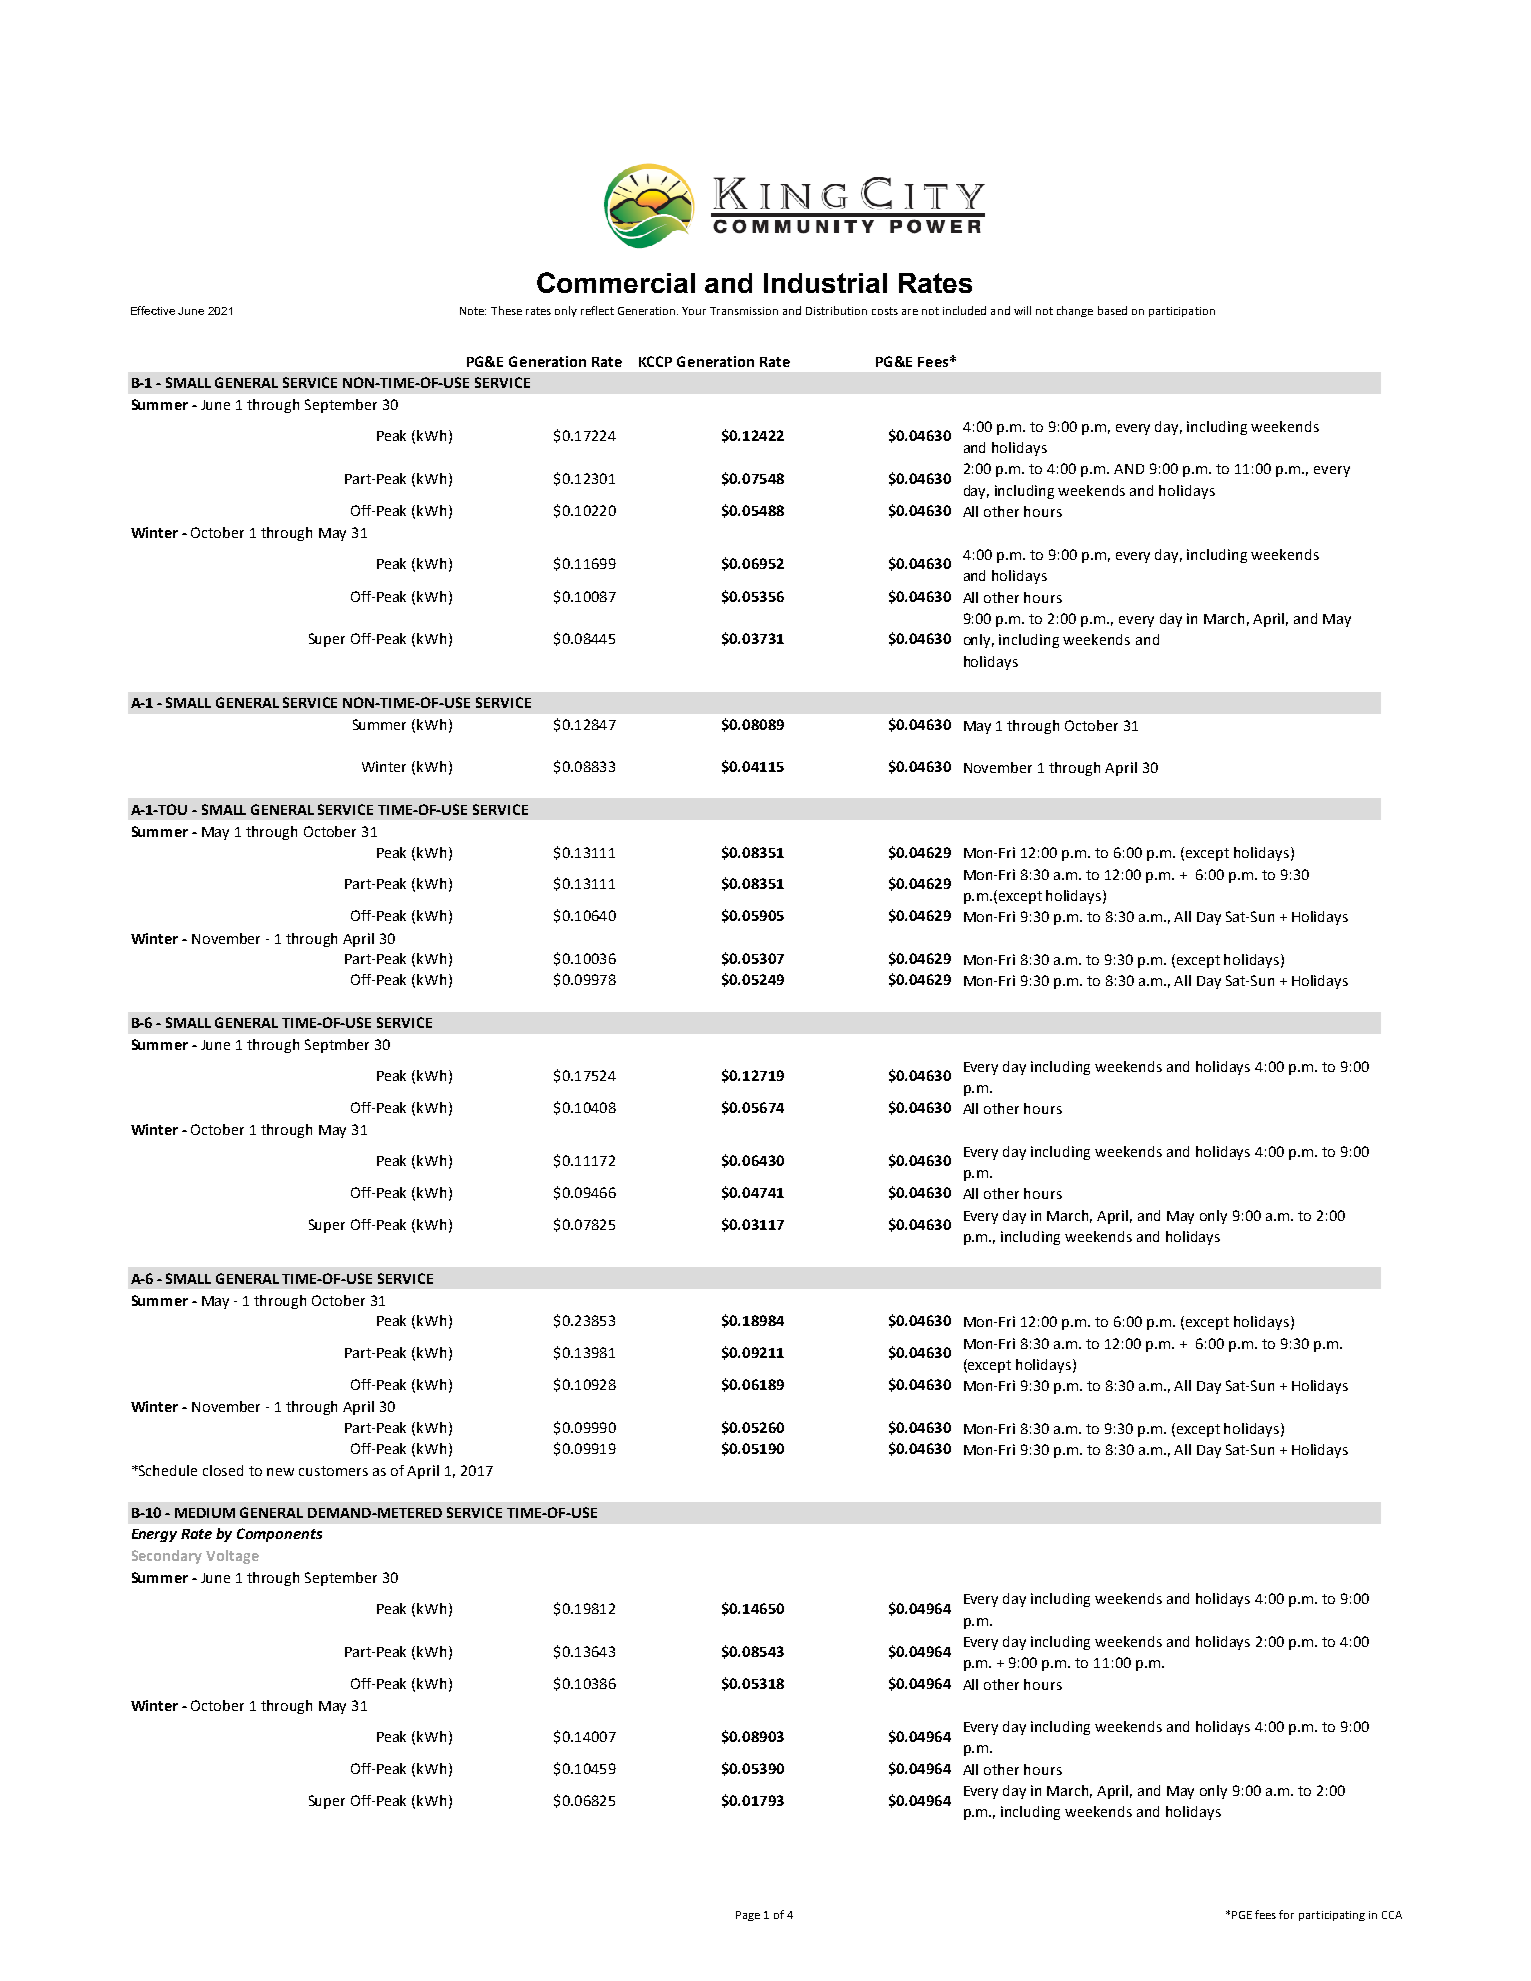 The width and height of the document is (1531, 1981). I want to click on new, so click(280, 1472).
